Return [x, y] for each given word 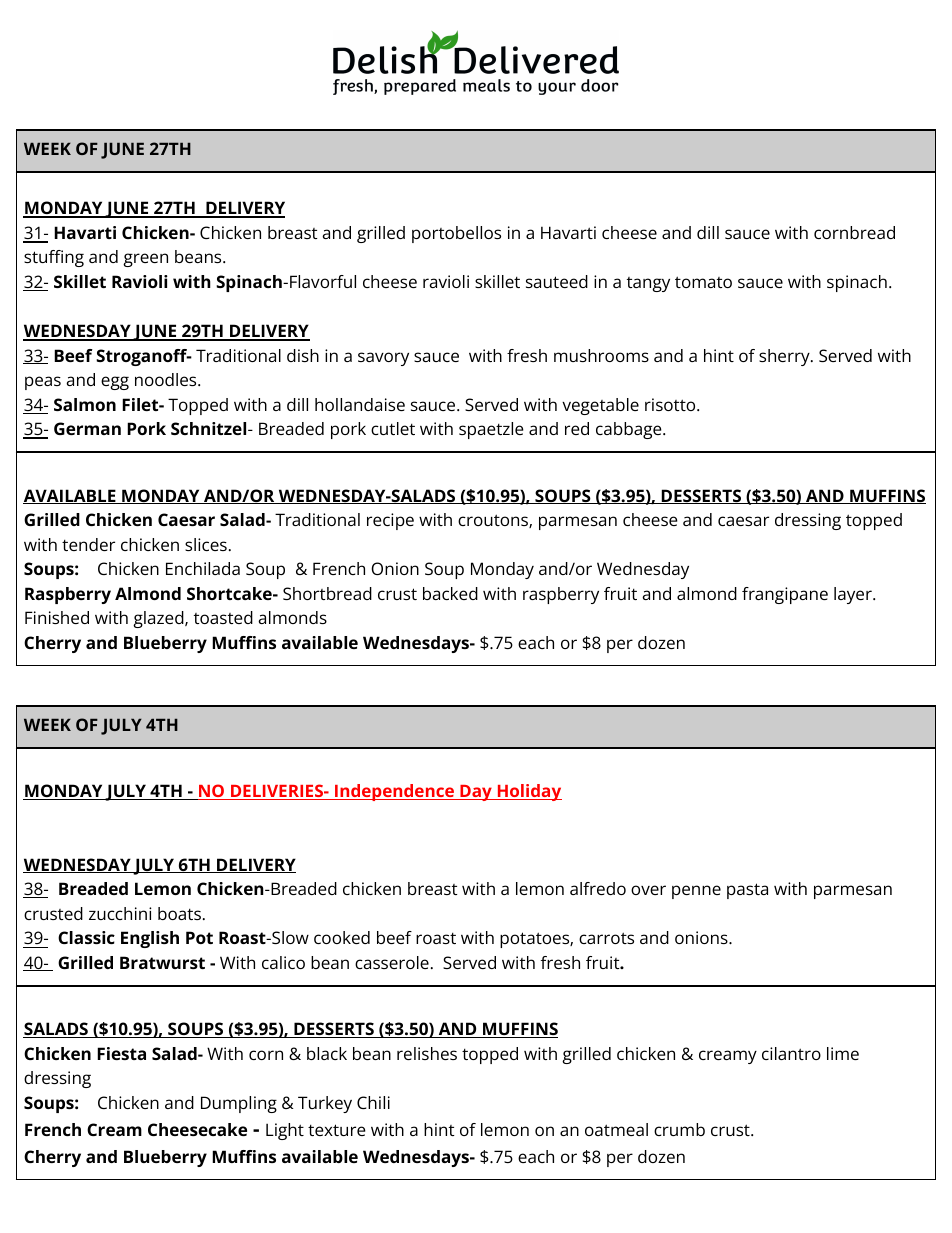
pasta [747, 891]
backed [450, 593]
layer [854, 595]
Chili [373, 1102]
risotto [671, 404]
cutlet [393, 428]
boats [179, 913]
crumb [679, 1129]
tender [88, 544]
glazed [159, 619]
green [145, 260]
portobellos [456, 234]
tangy [648, 284]
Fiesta [121, 1053]
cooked [342, 937]
